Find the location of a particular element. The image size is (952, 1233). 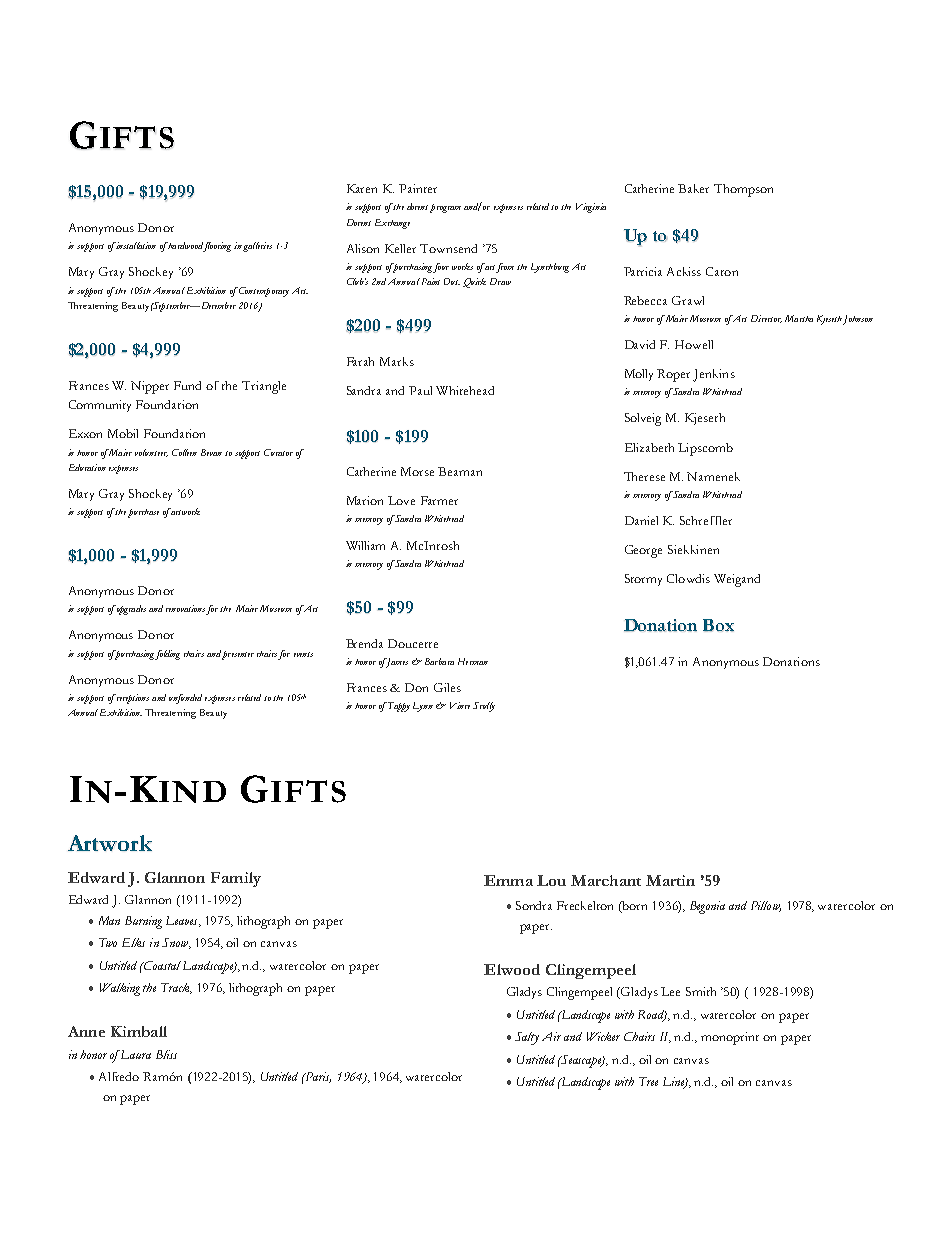

Paul is located at coordinates (420, 390).
